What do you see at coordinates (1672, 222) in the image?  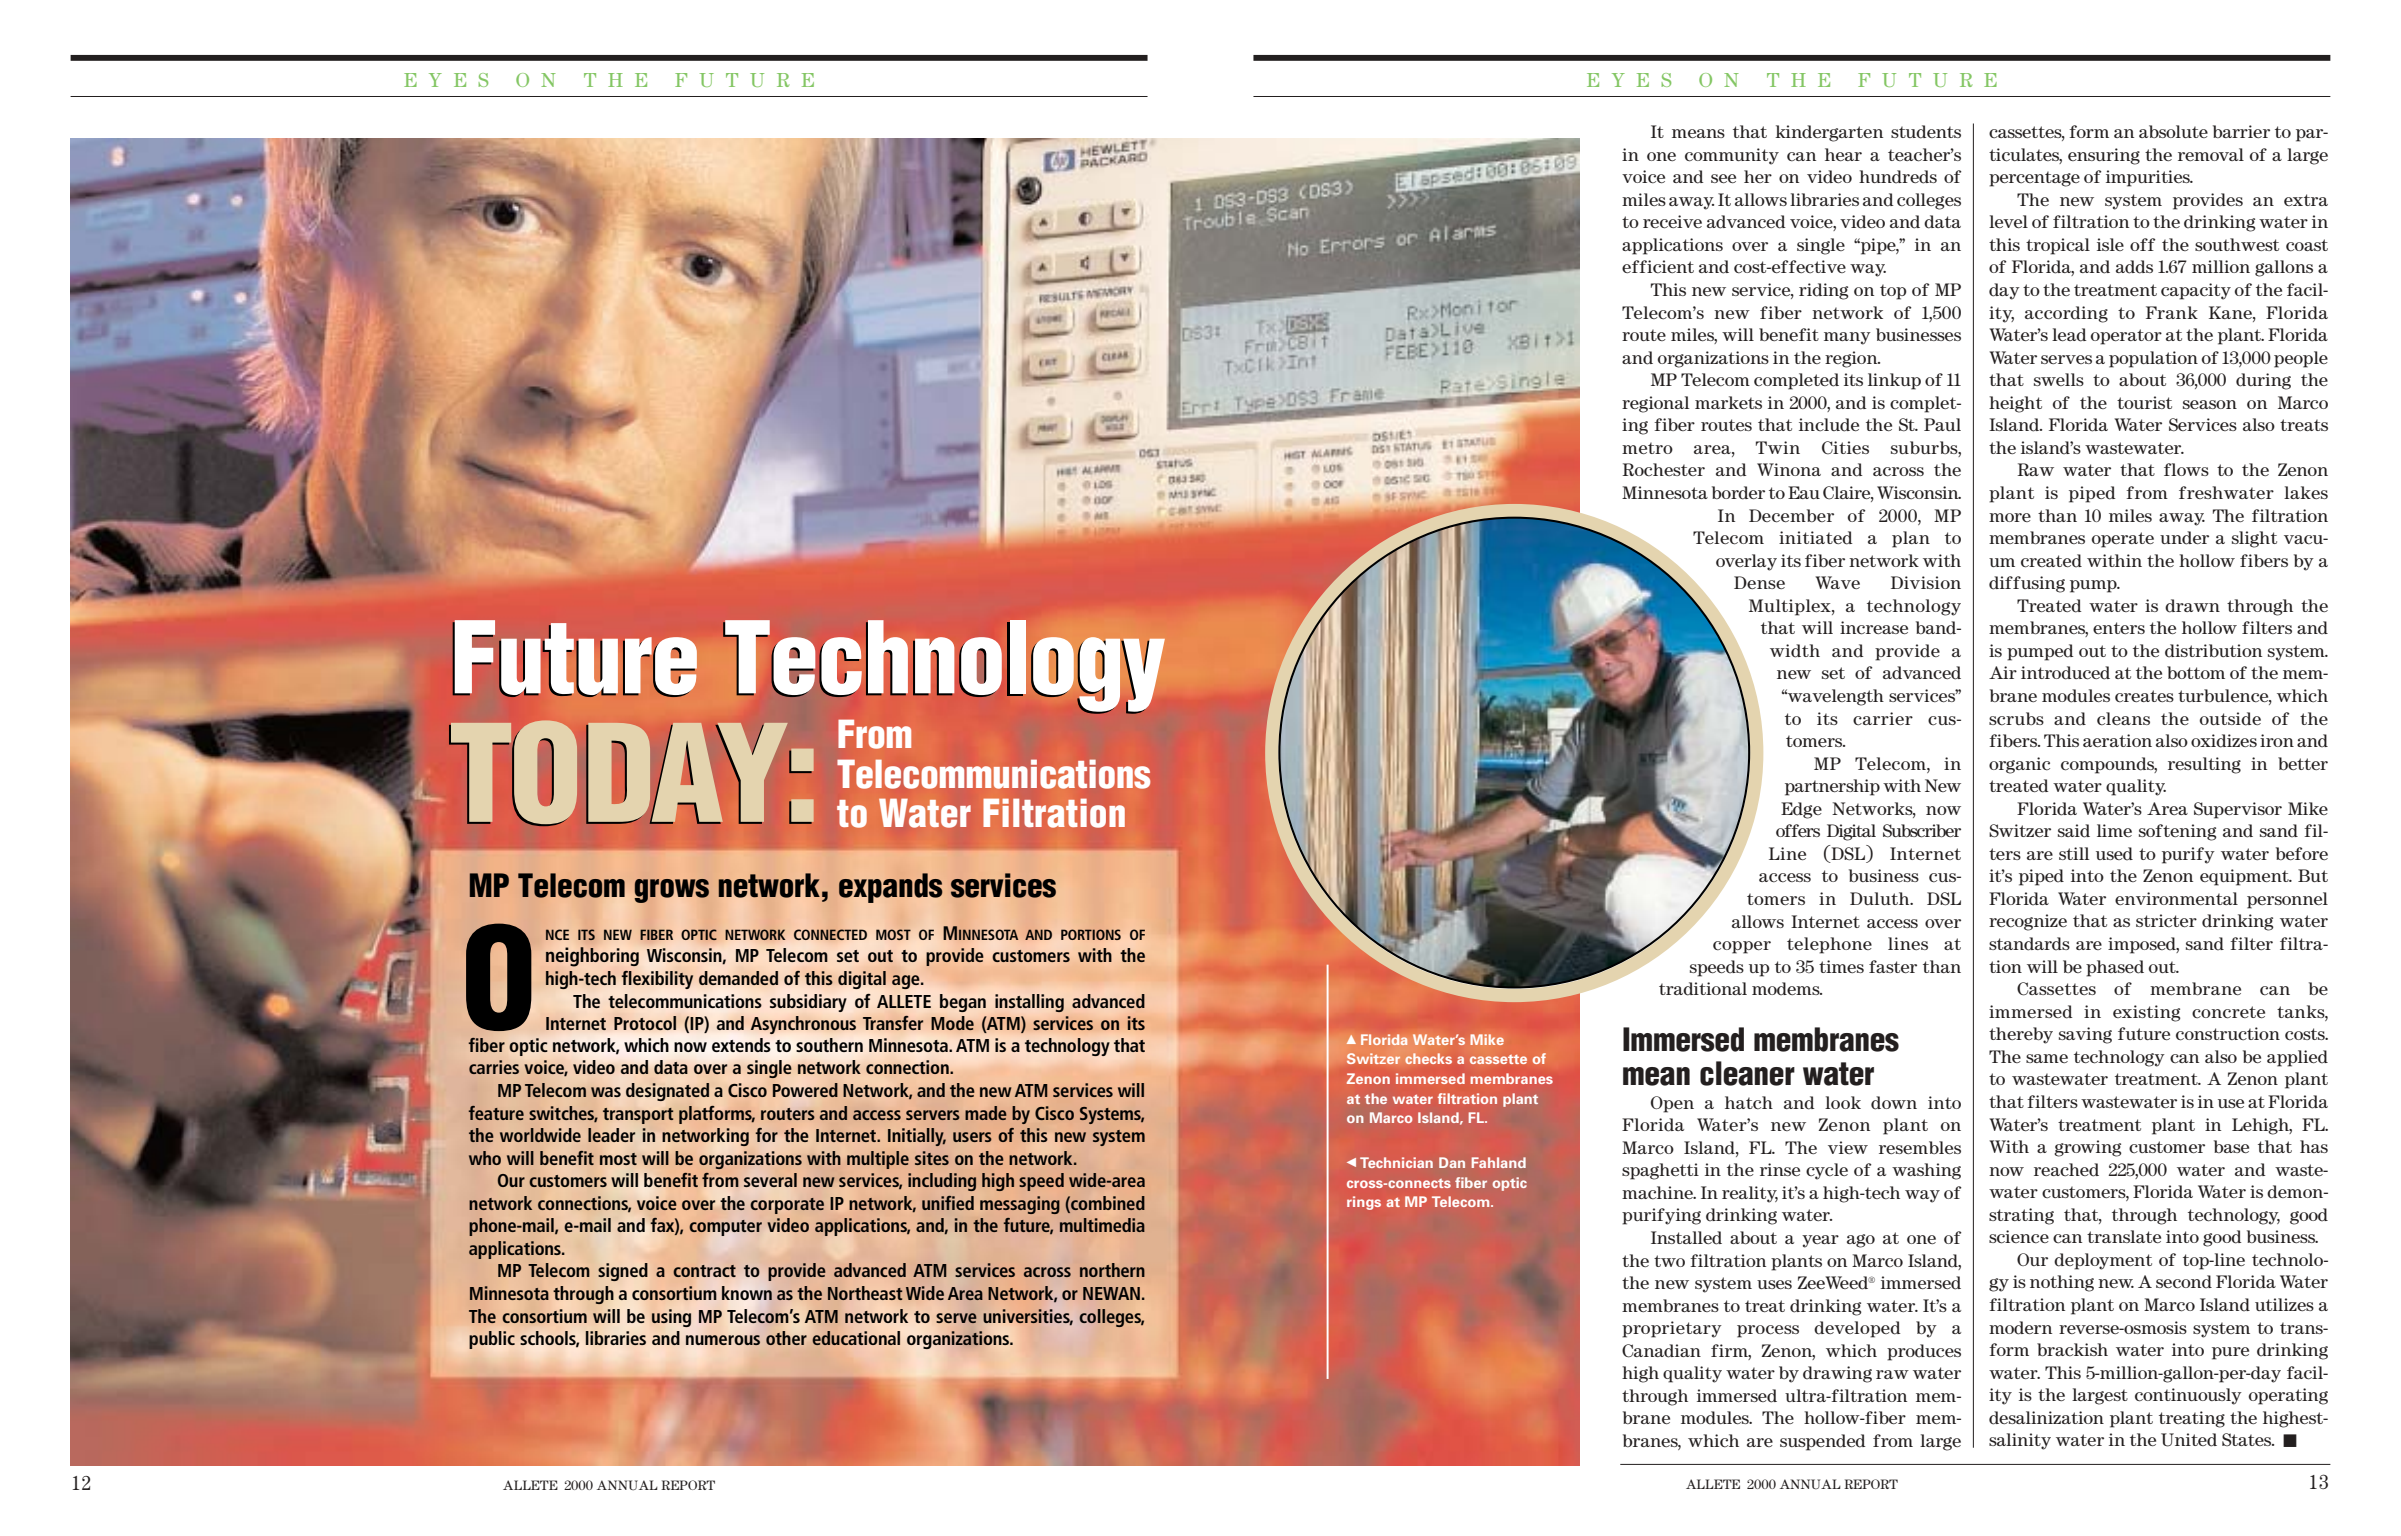 I see `receive` at bounding box center [1672, 222].
